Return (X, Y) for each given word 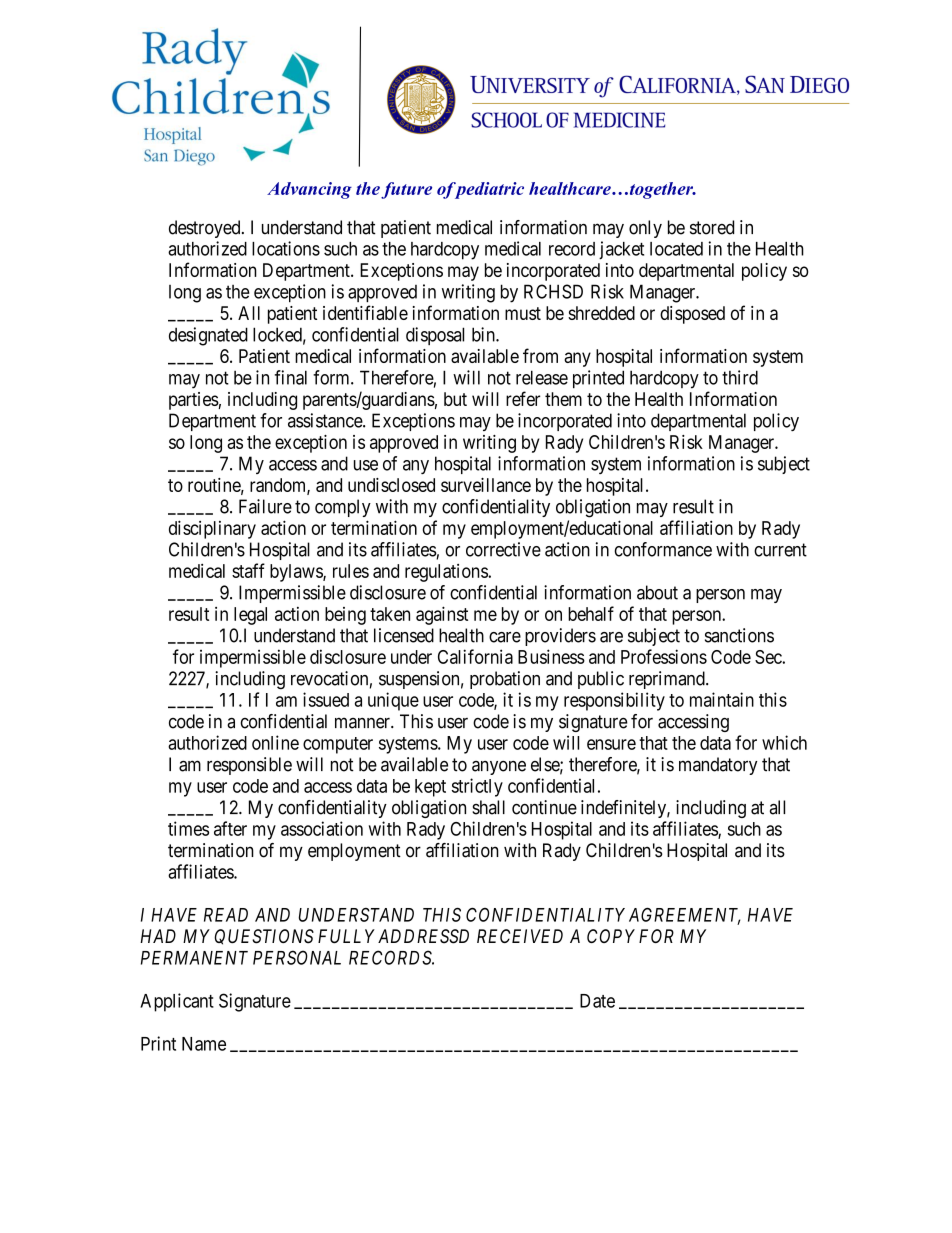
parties (194, 401)
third (740, 377)
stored (712, 227)
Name (204, 1044)
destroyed (206, 229)
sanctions (739, 635)
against (442, 615)
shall (488, 807)
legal (250, 616)
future (406, 190)
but (455, 399)
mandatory (718, 766)
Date (597, 1001)
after (230, 828)
